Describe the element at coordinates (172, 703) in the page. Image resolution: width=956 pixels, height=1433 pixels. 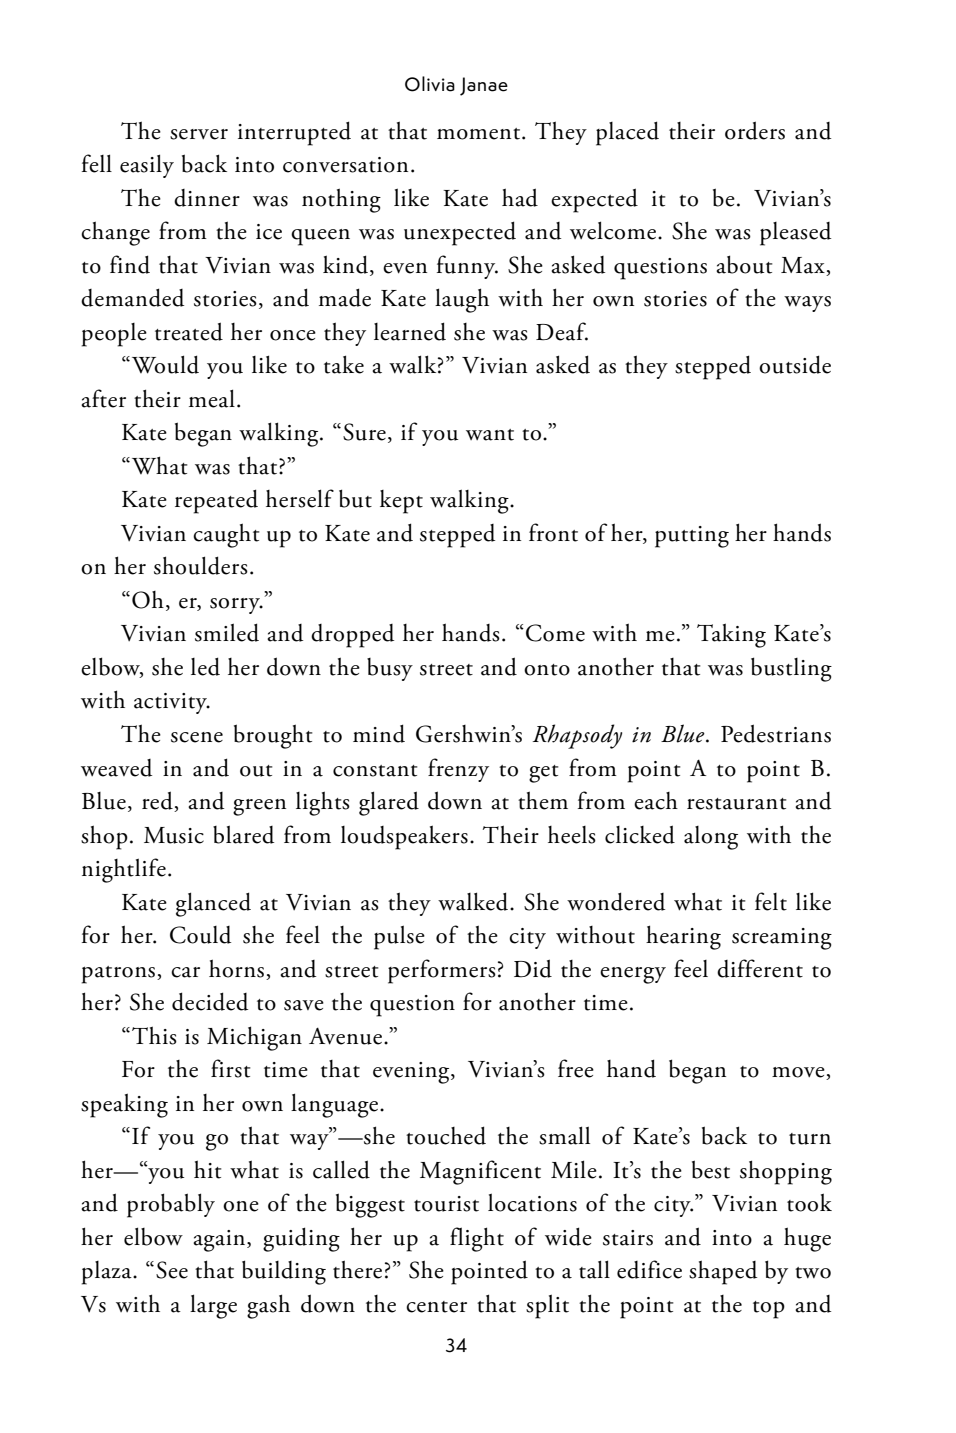
I see `activity` at that location.
